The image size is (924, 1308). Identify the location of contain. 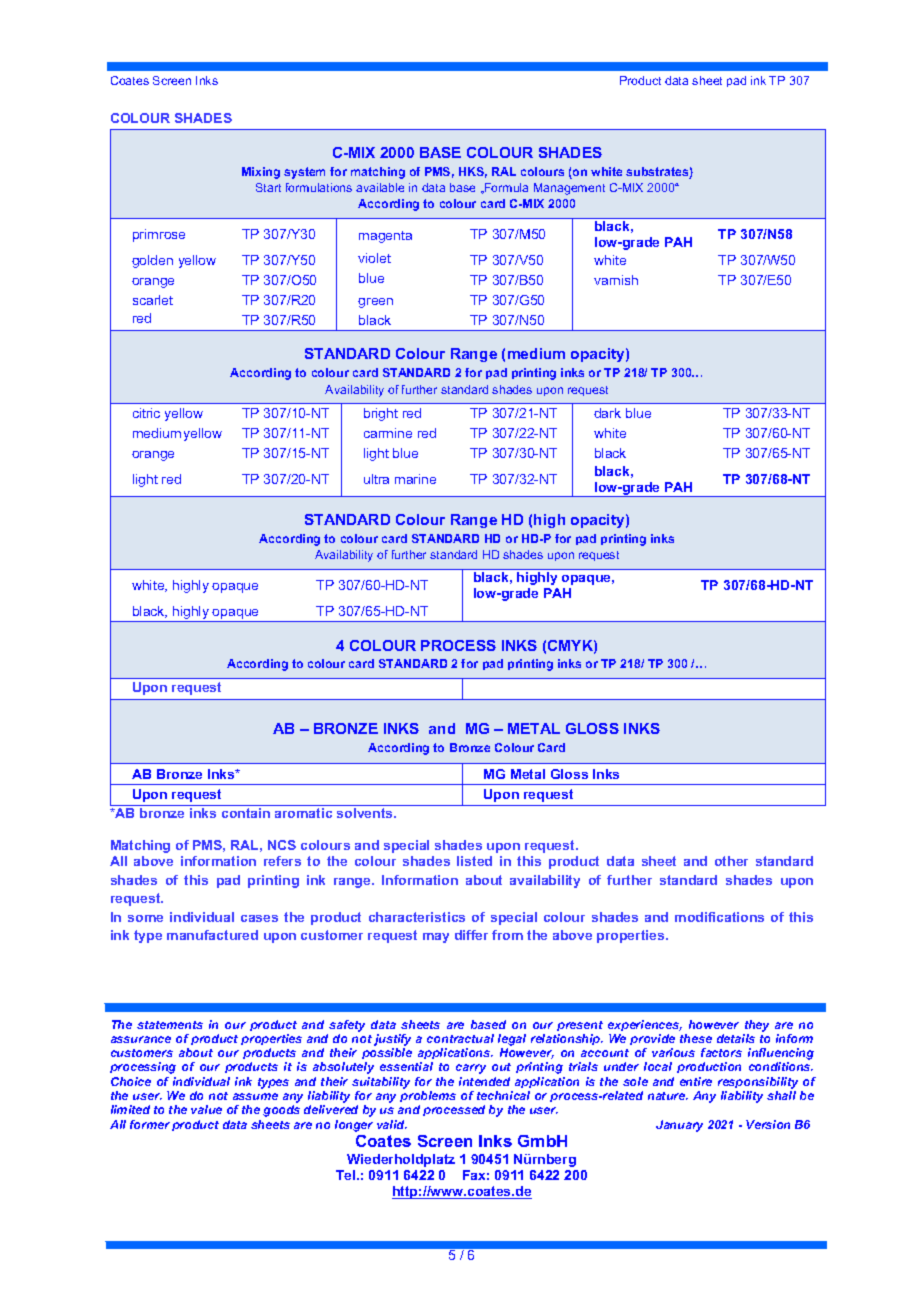
(246, 813).
